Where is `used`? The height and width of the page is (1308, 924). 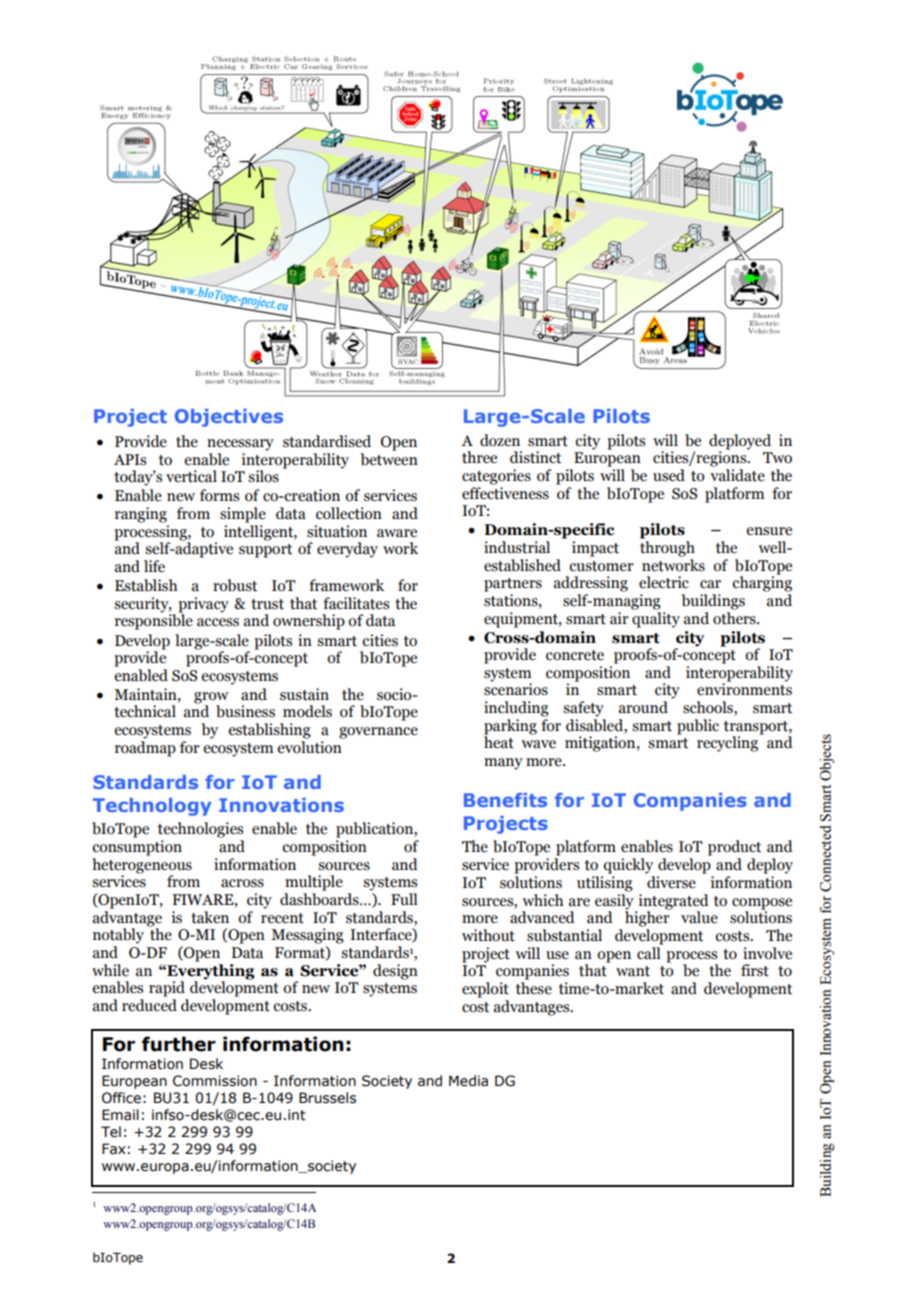
used is located at coordinates (669, 475).
